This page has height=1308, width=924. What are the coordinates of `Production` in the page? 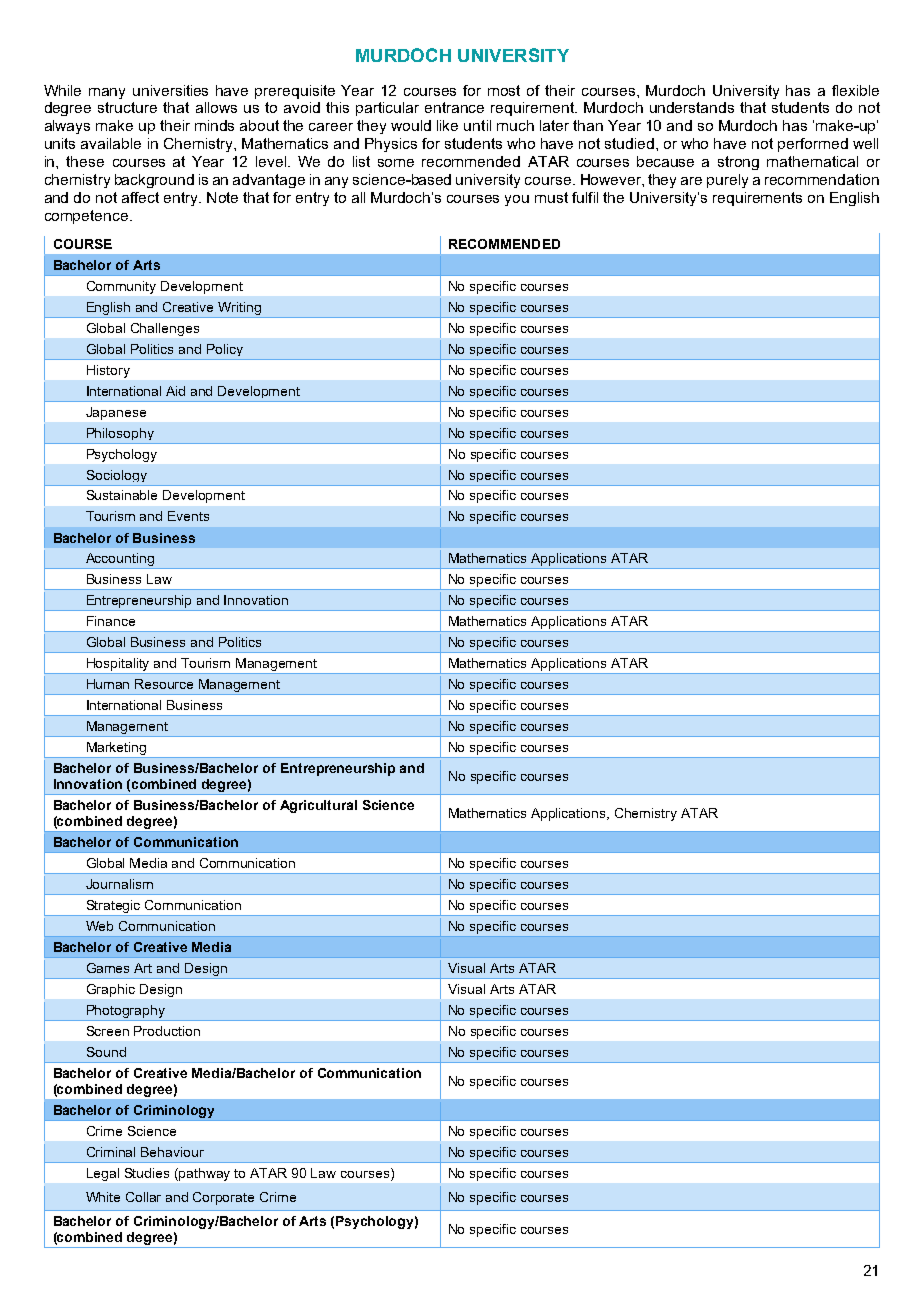 It's located at (167, 1031).
